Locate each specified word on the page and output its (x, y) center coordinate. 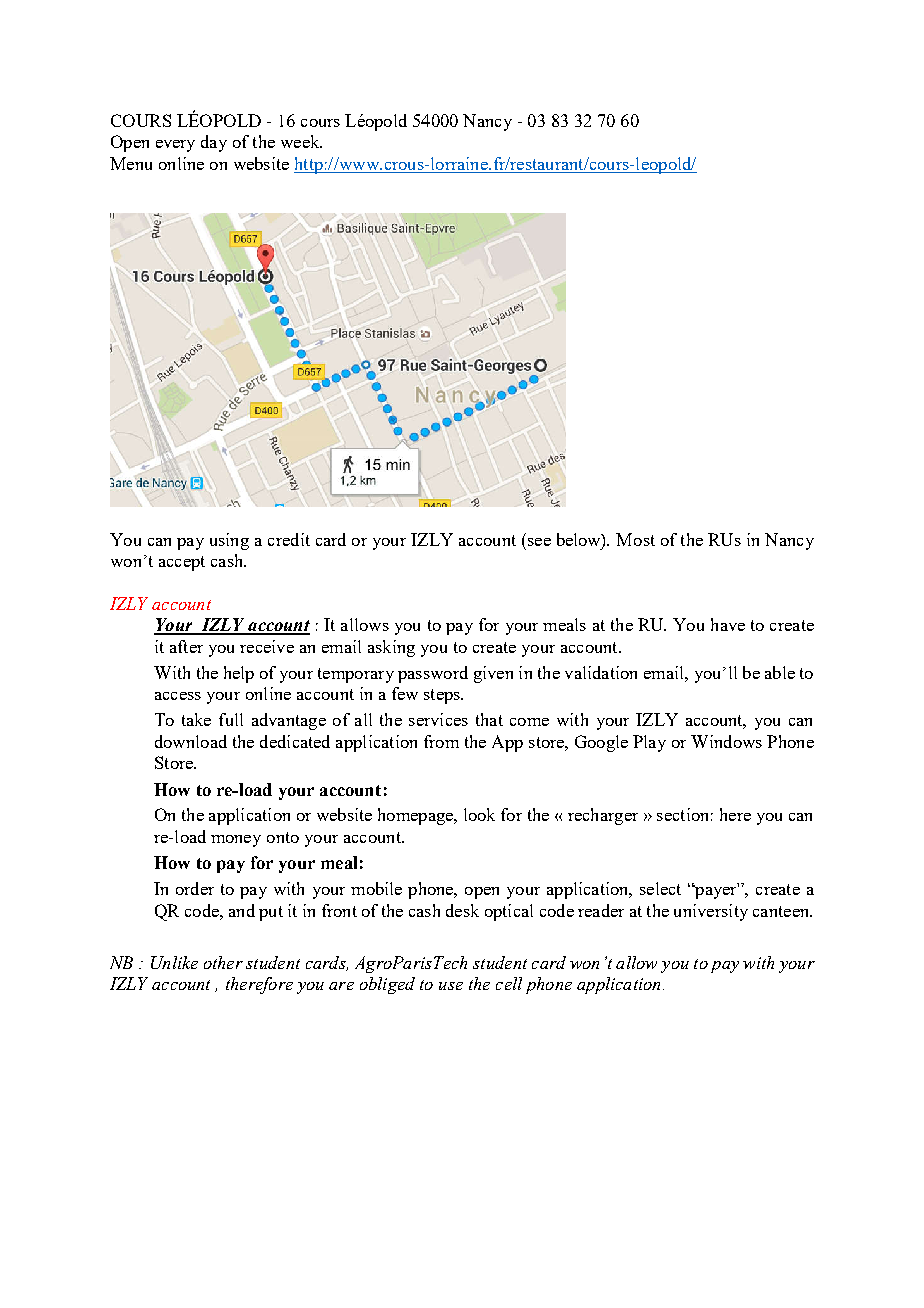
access (178, 696)
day (214, 143)
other (223, 962)
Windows (726, 741)
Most (635, 539)
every (175, 146)
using (229, 541)
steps (443, 696)
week (301, 141)
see (539, 542)
